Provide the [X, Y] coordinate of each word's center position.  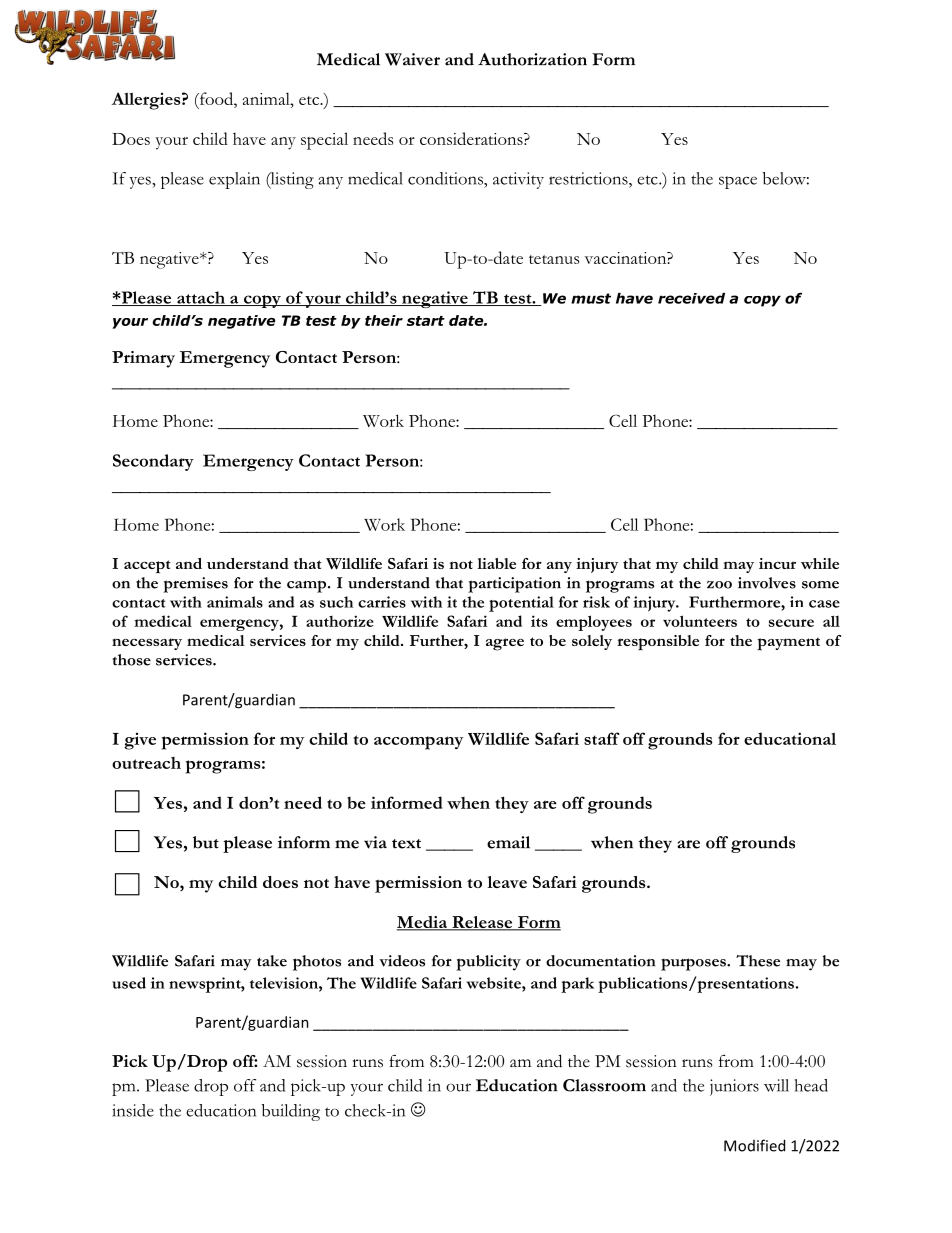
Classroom [604, 1085]
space [738, 182]
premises [195, 585]
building [291, 1112]
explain [234, 180]
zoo [719, 584]
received [691, 298]
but [206, 842]
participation [514, 585]
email [508, 842]
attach [201, 298]
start [426, 321]
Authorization [532, 59]
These [758, 961]
